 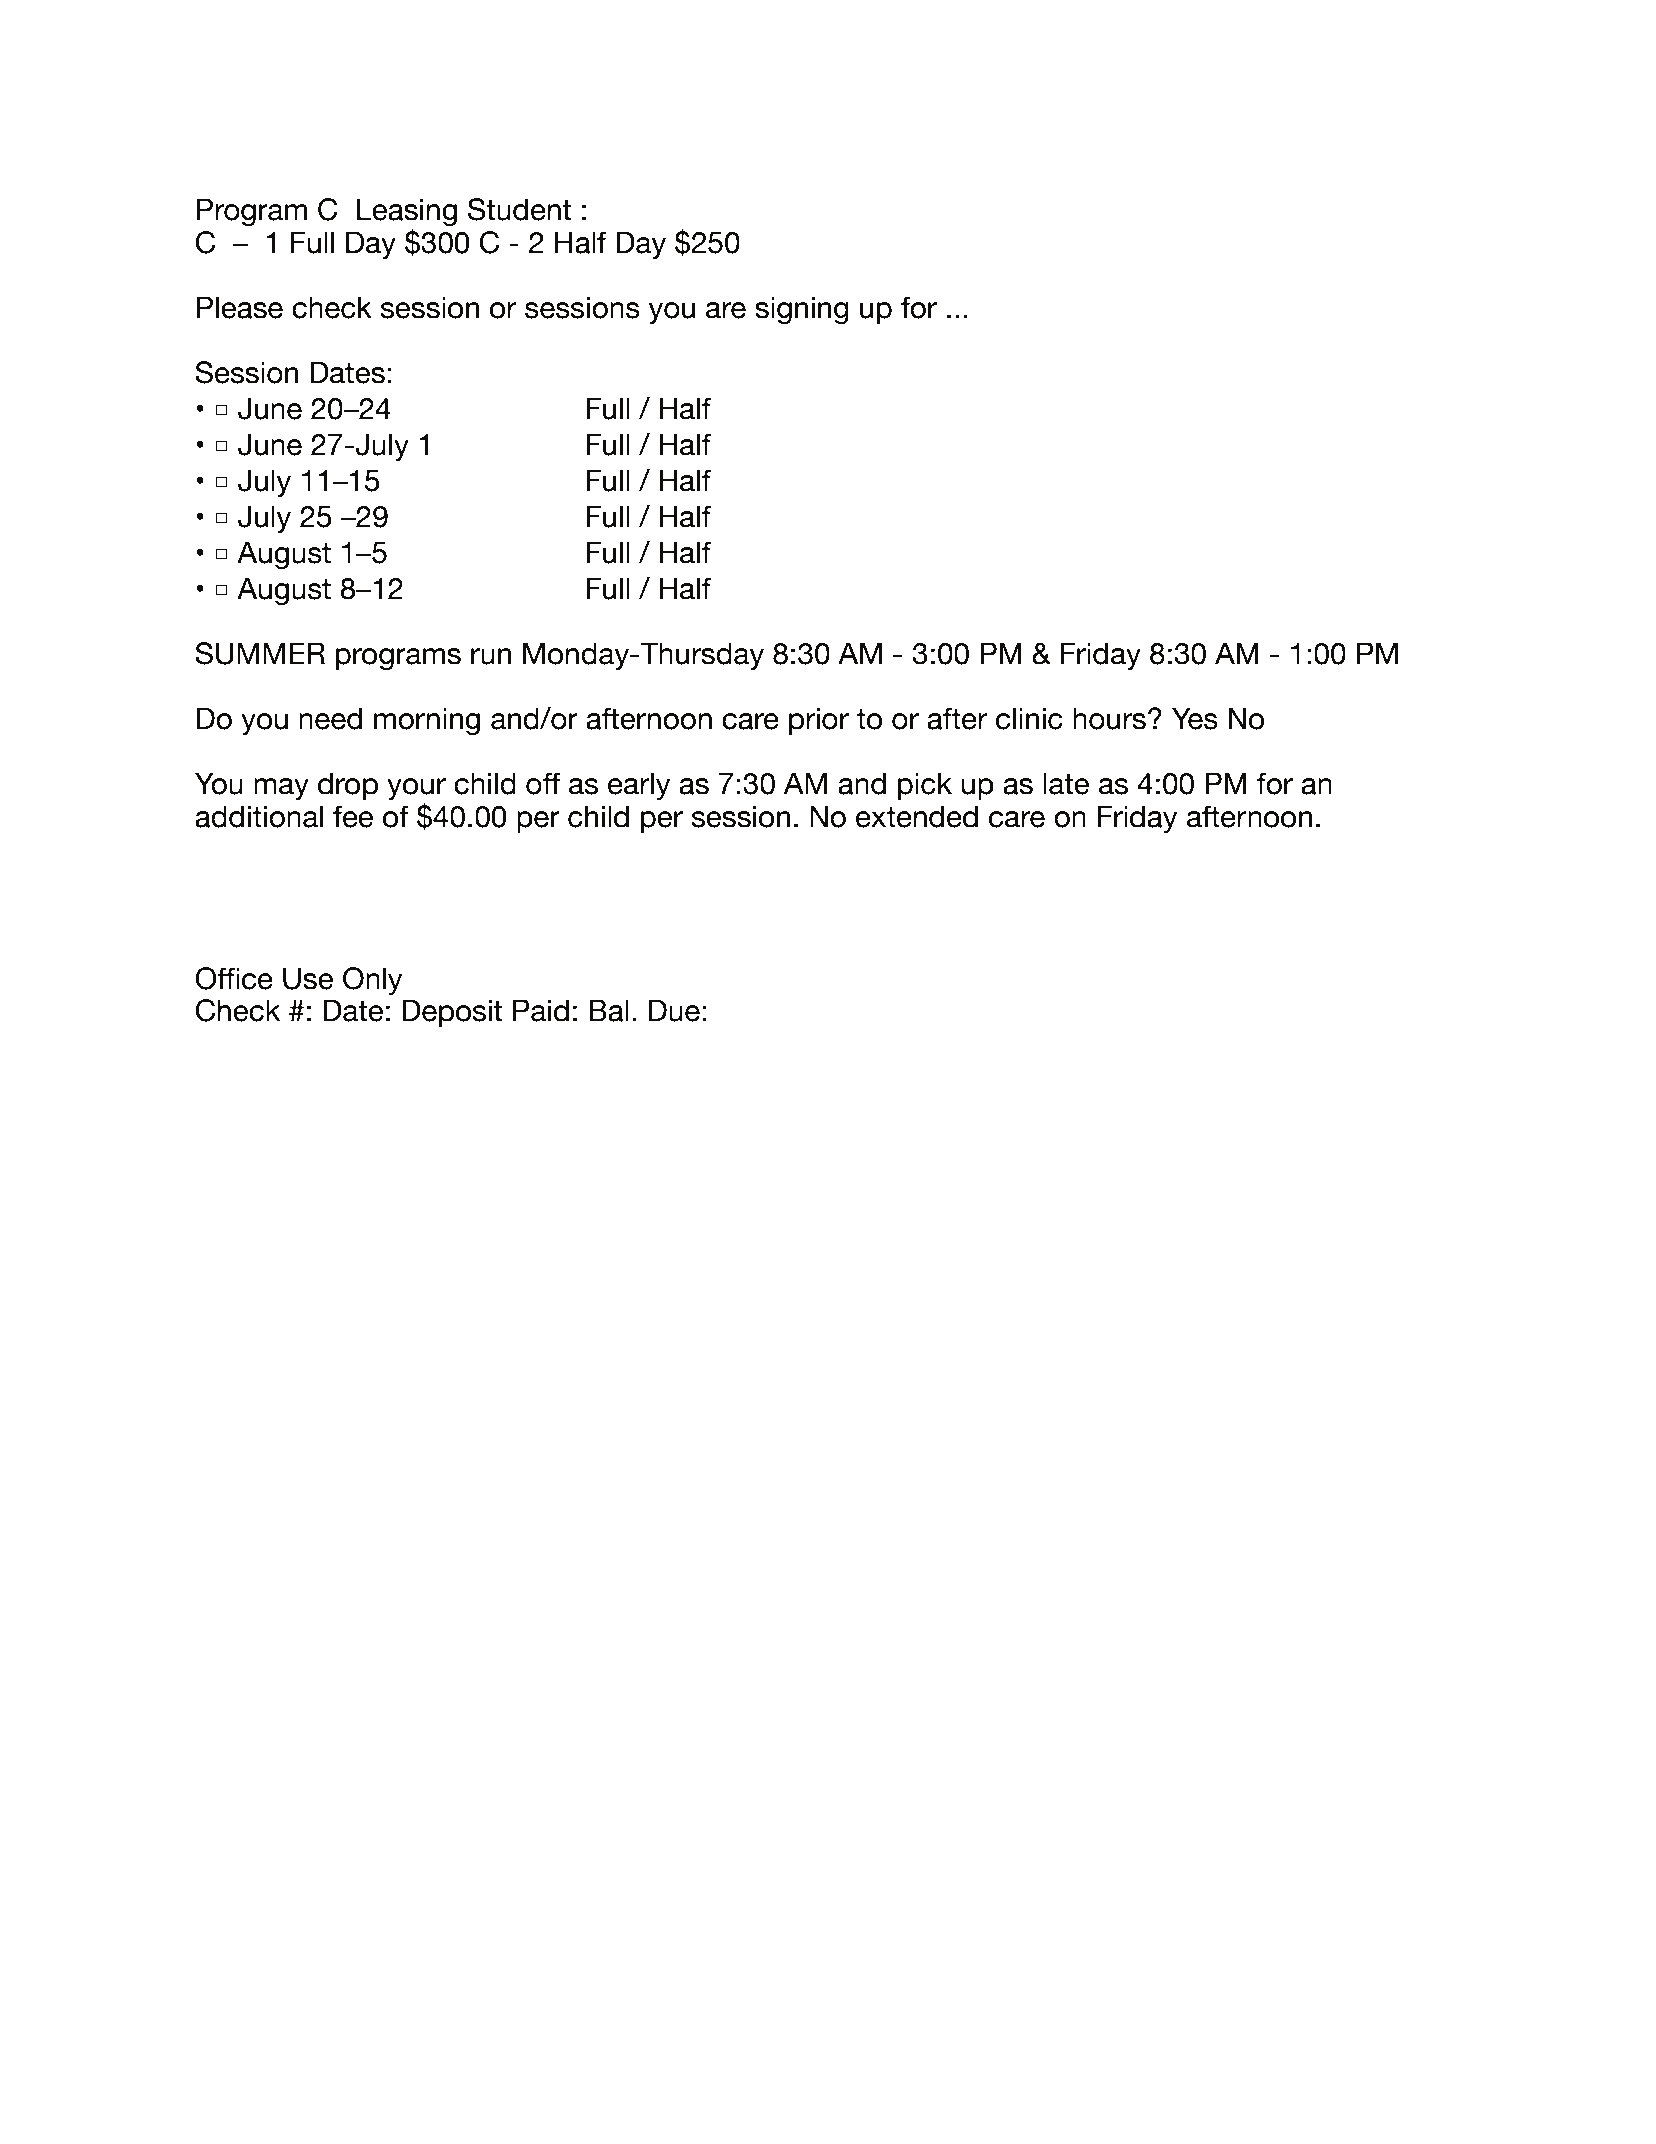 What do you see at coordinates (260, 653) in the screenshot?
I see `SUMMER` at bounding box center [260, 653].
